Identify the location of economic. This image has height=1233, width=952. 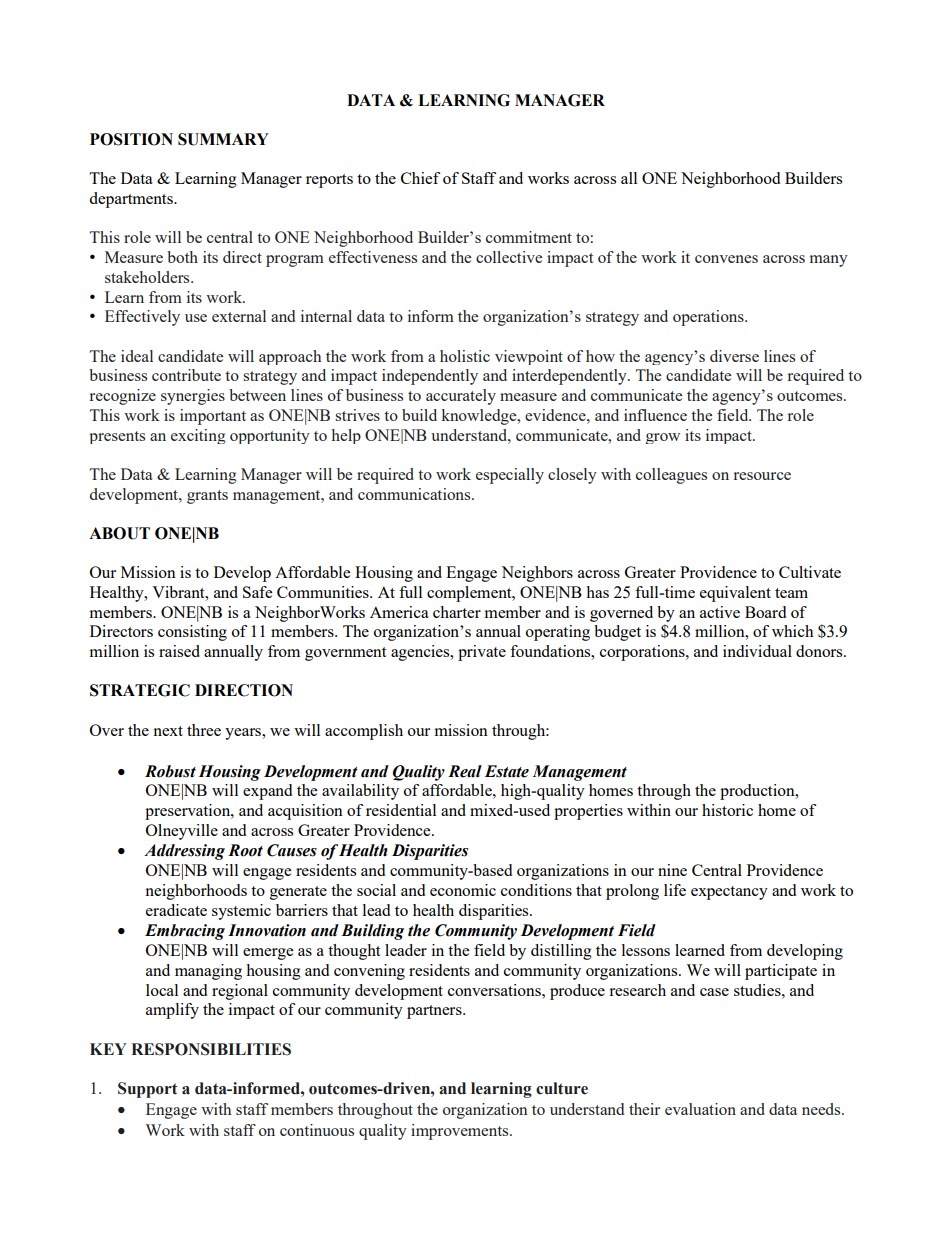
(463, 890).
